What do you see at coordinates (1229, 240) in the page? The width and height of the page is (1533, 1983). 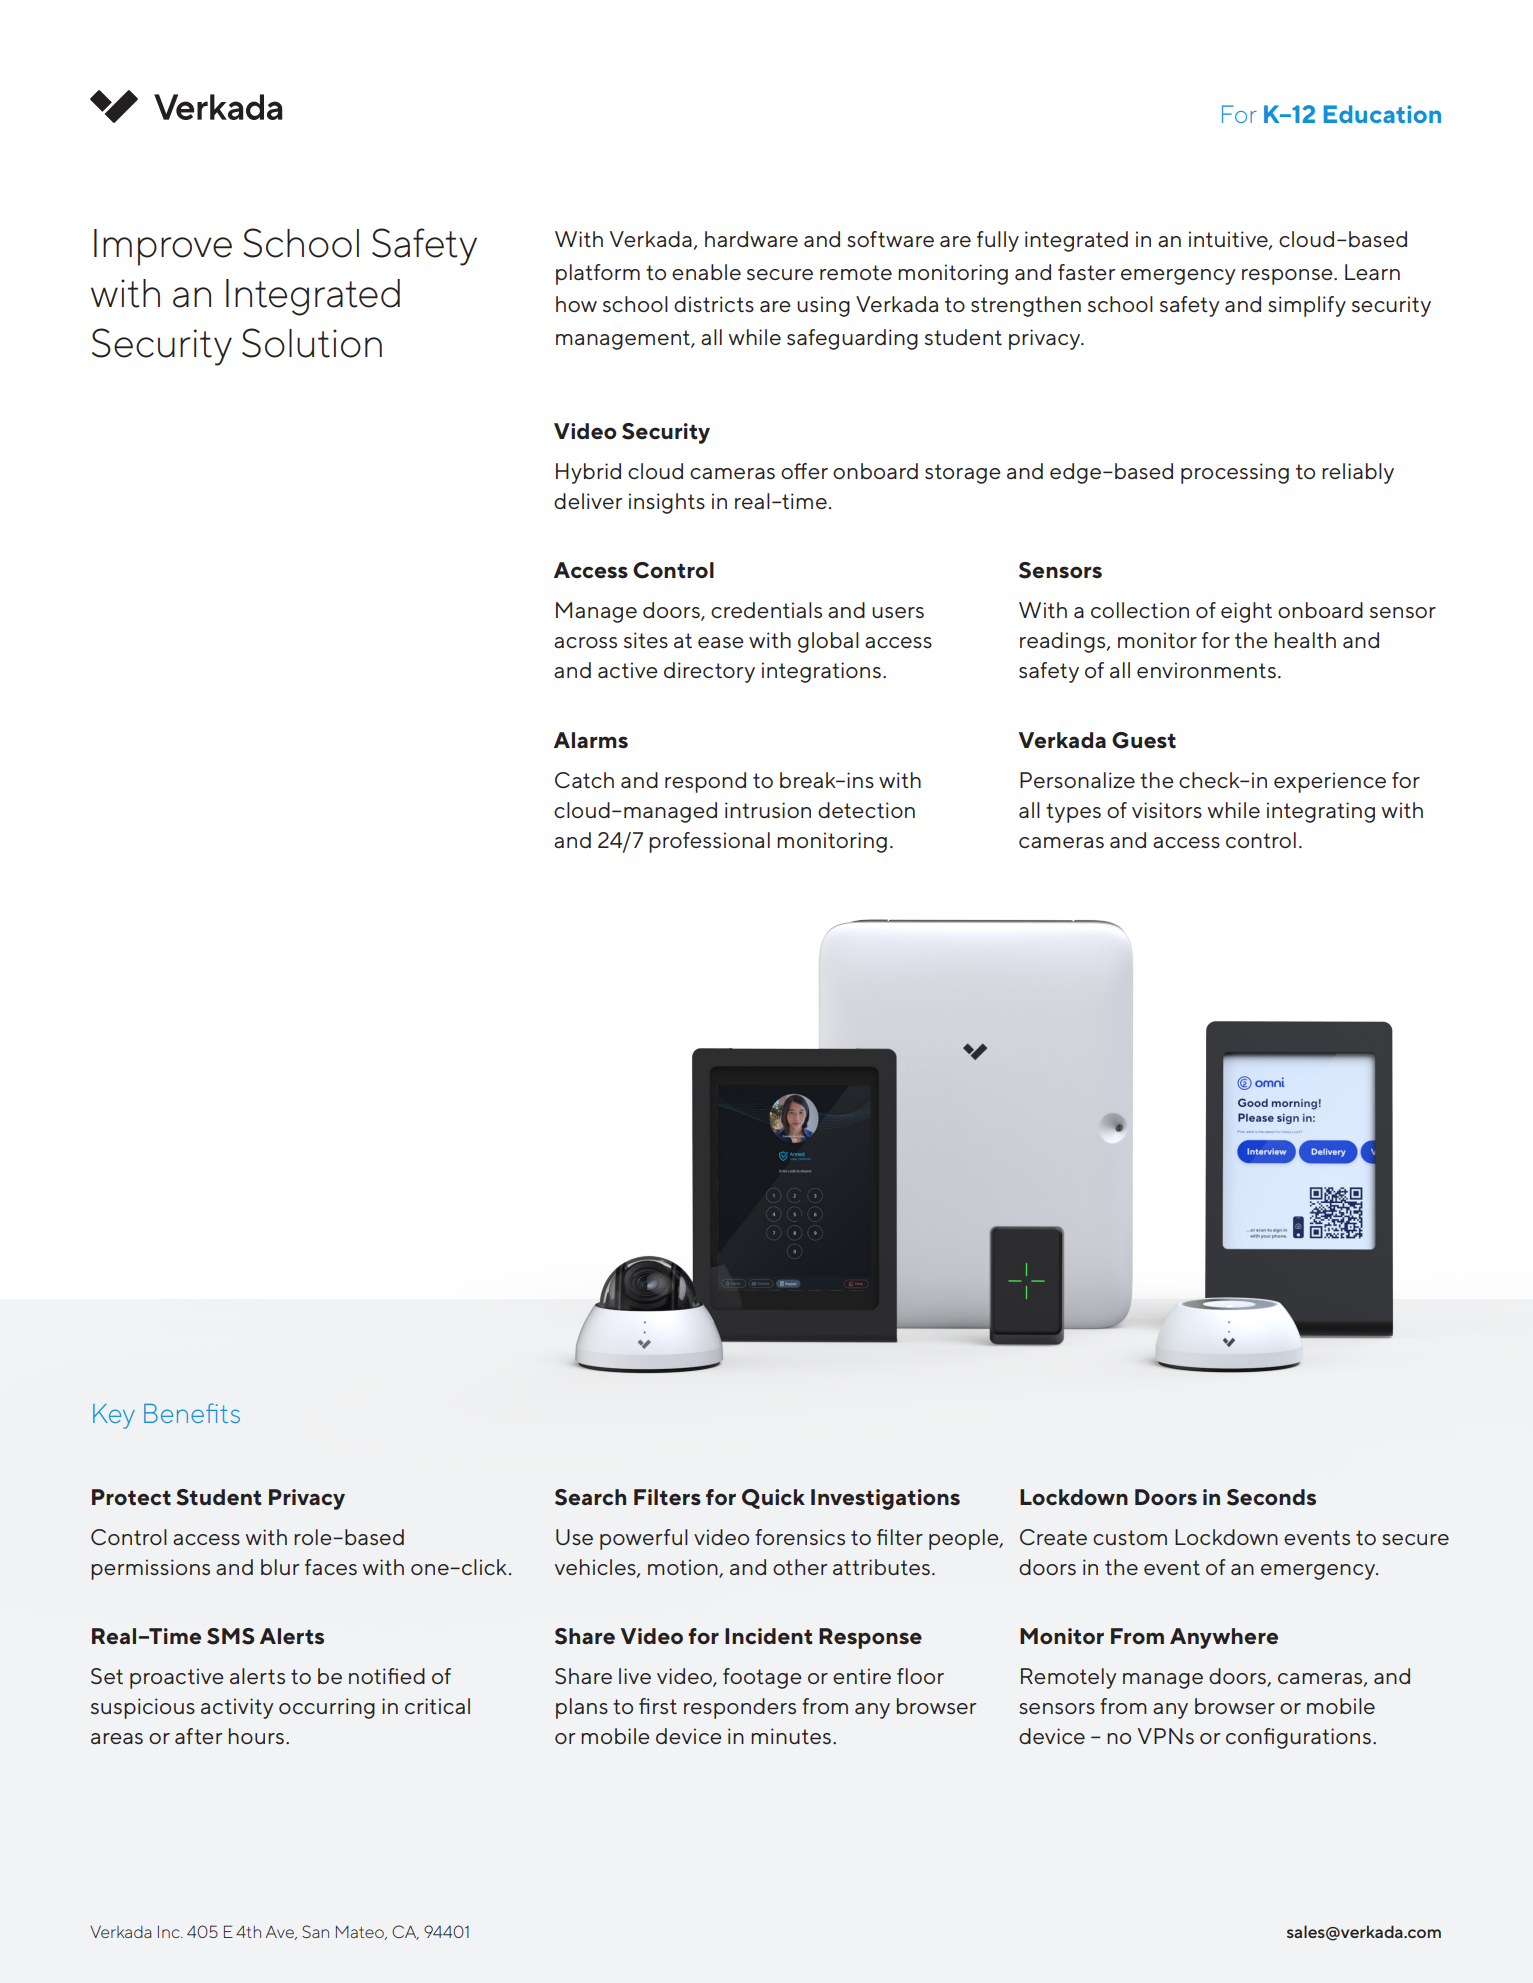 I see `intuitive` at bounding box center [1229, 240].
